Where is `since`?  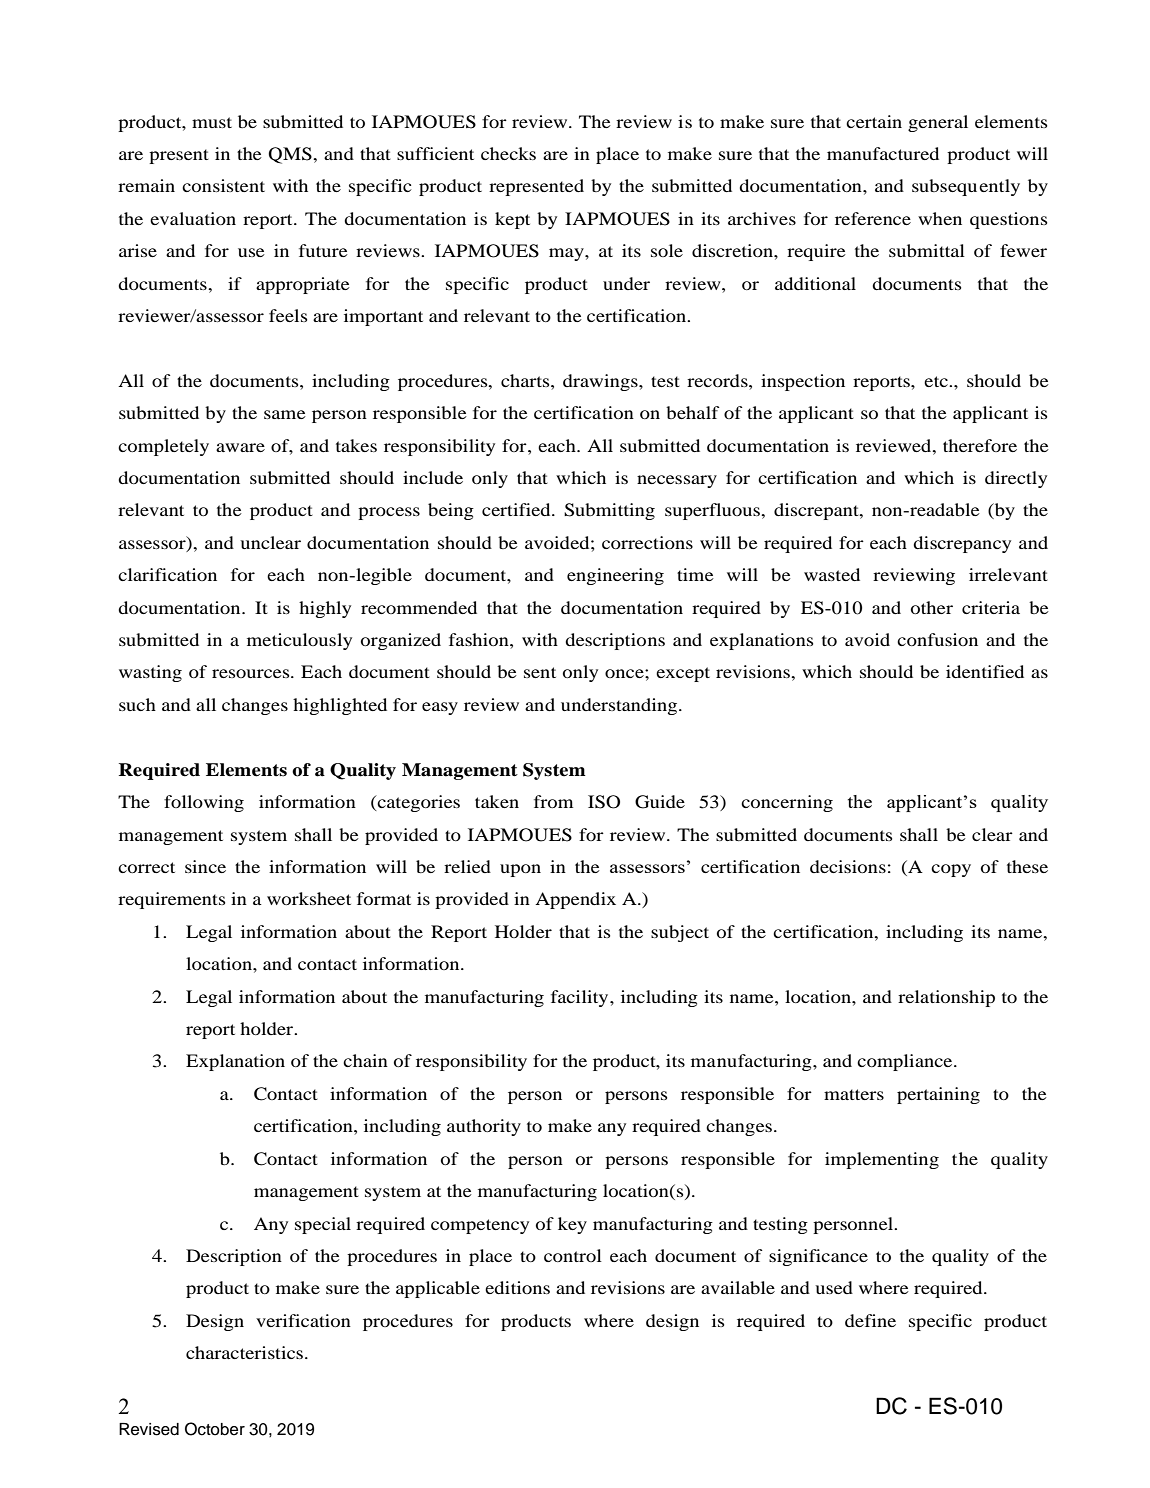
since is located at coordinates (205, 866).
